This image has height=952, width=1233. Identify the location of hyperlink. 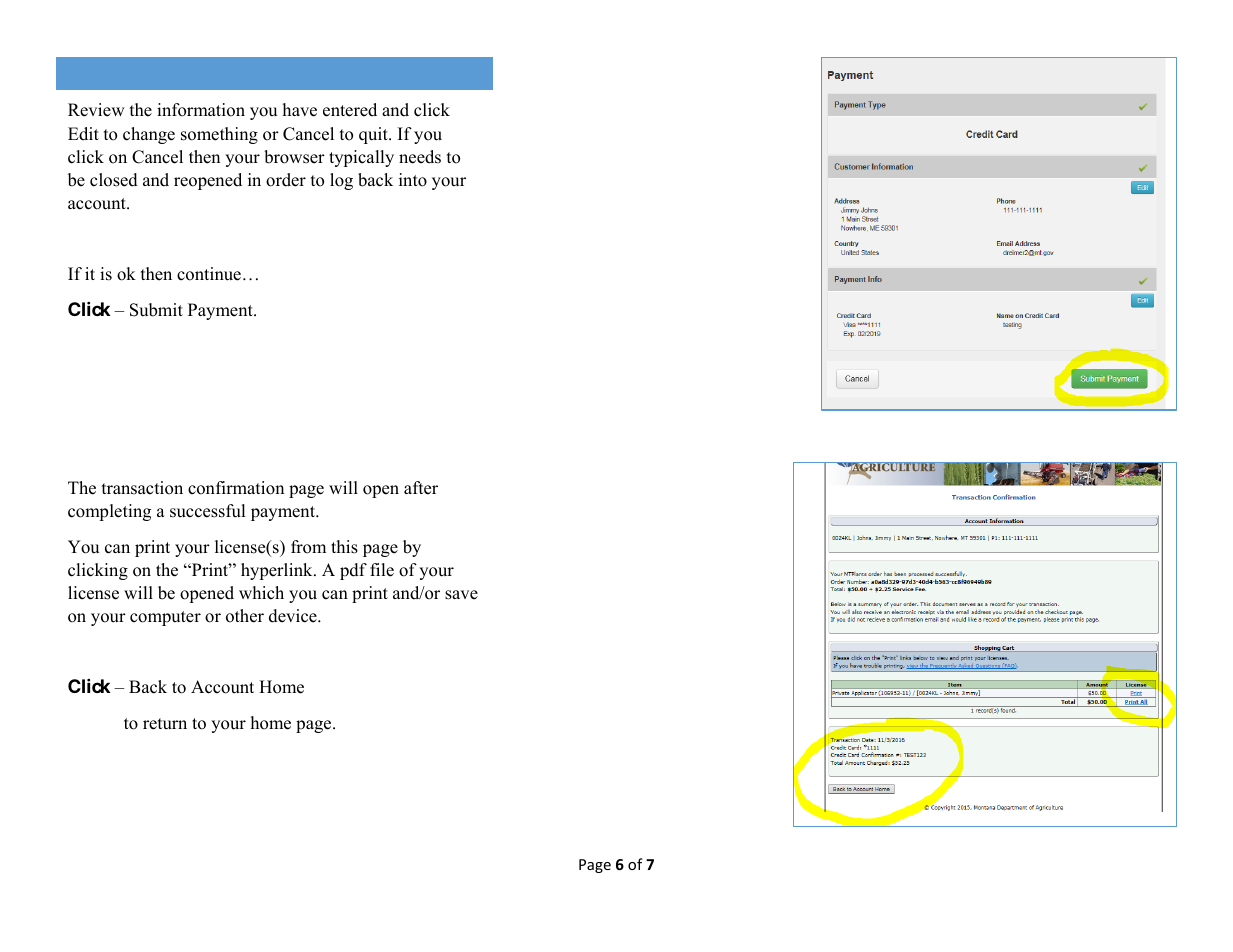
(278, 571).
